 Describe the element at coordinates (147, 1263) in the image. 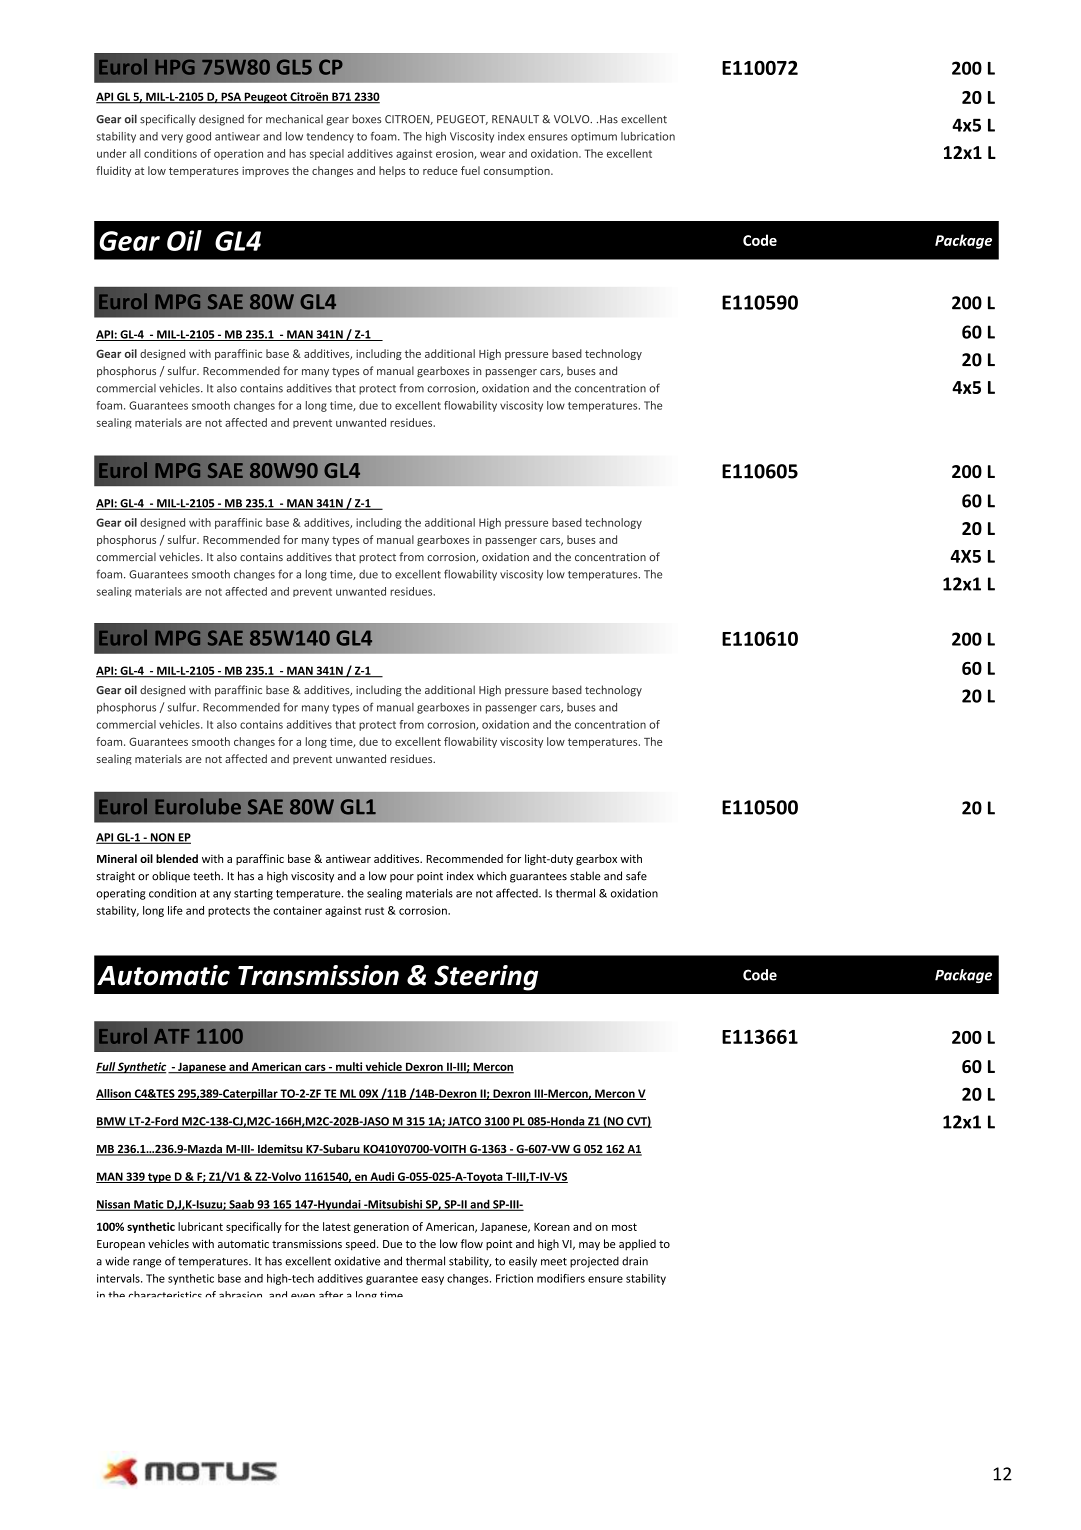

I see `range` at that location.
